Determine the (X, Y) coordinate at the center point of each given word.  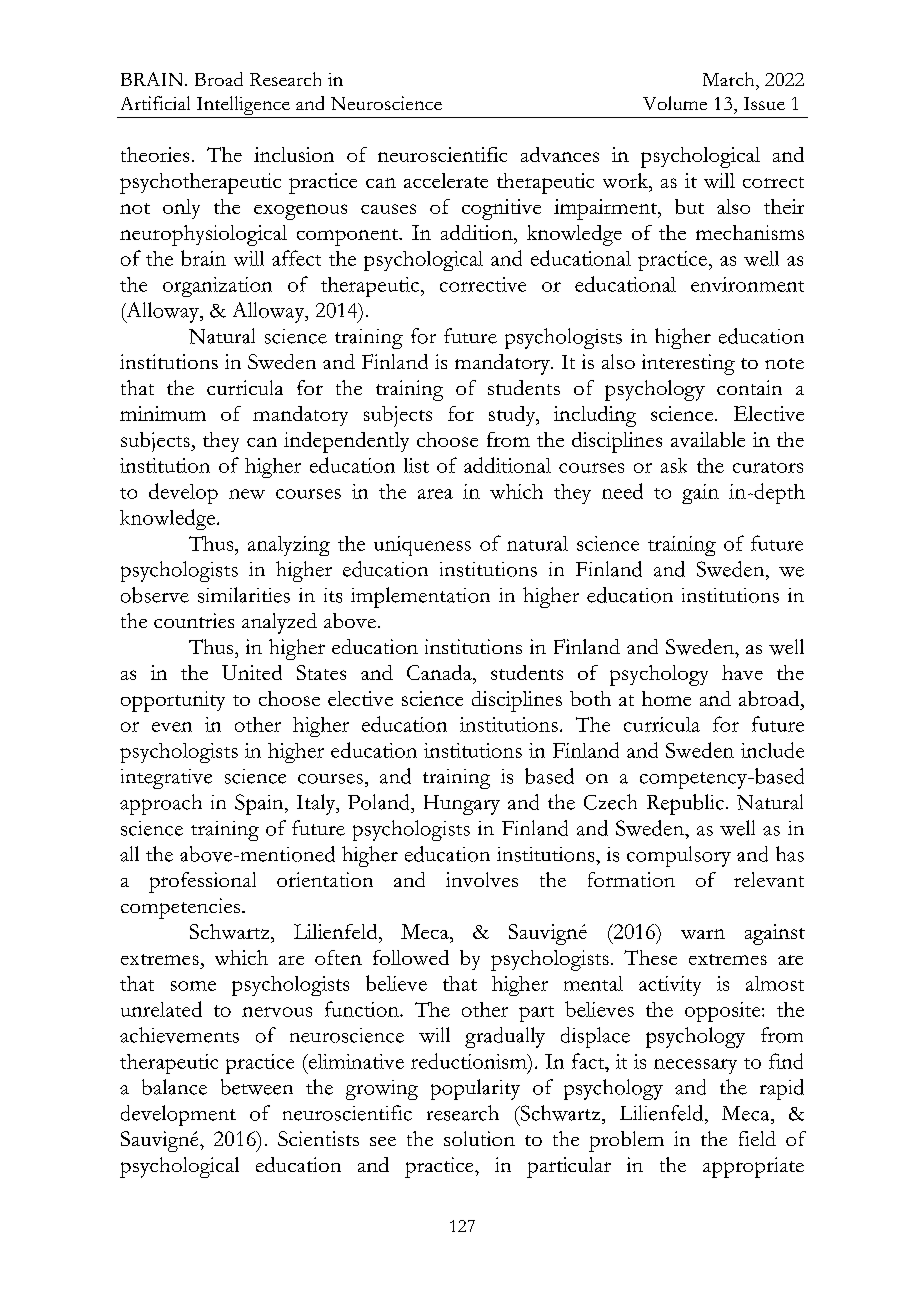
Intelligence (243, 107)
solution (479, 1138)
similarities (244, 595)
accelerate (446, 180)
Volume (675, 103)
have (742, 672)
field (757, 1138)
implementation (420, 597)
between (257, 1087)
